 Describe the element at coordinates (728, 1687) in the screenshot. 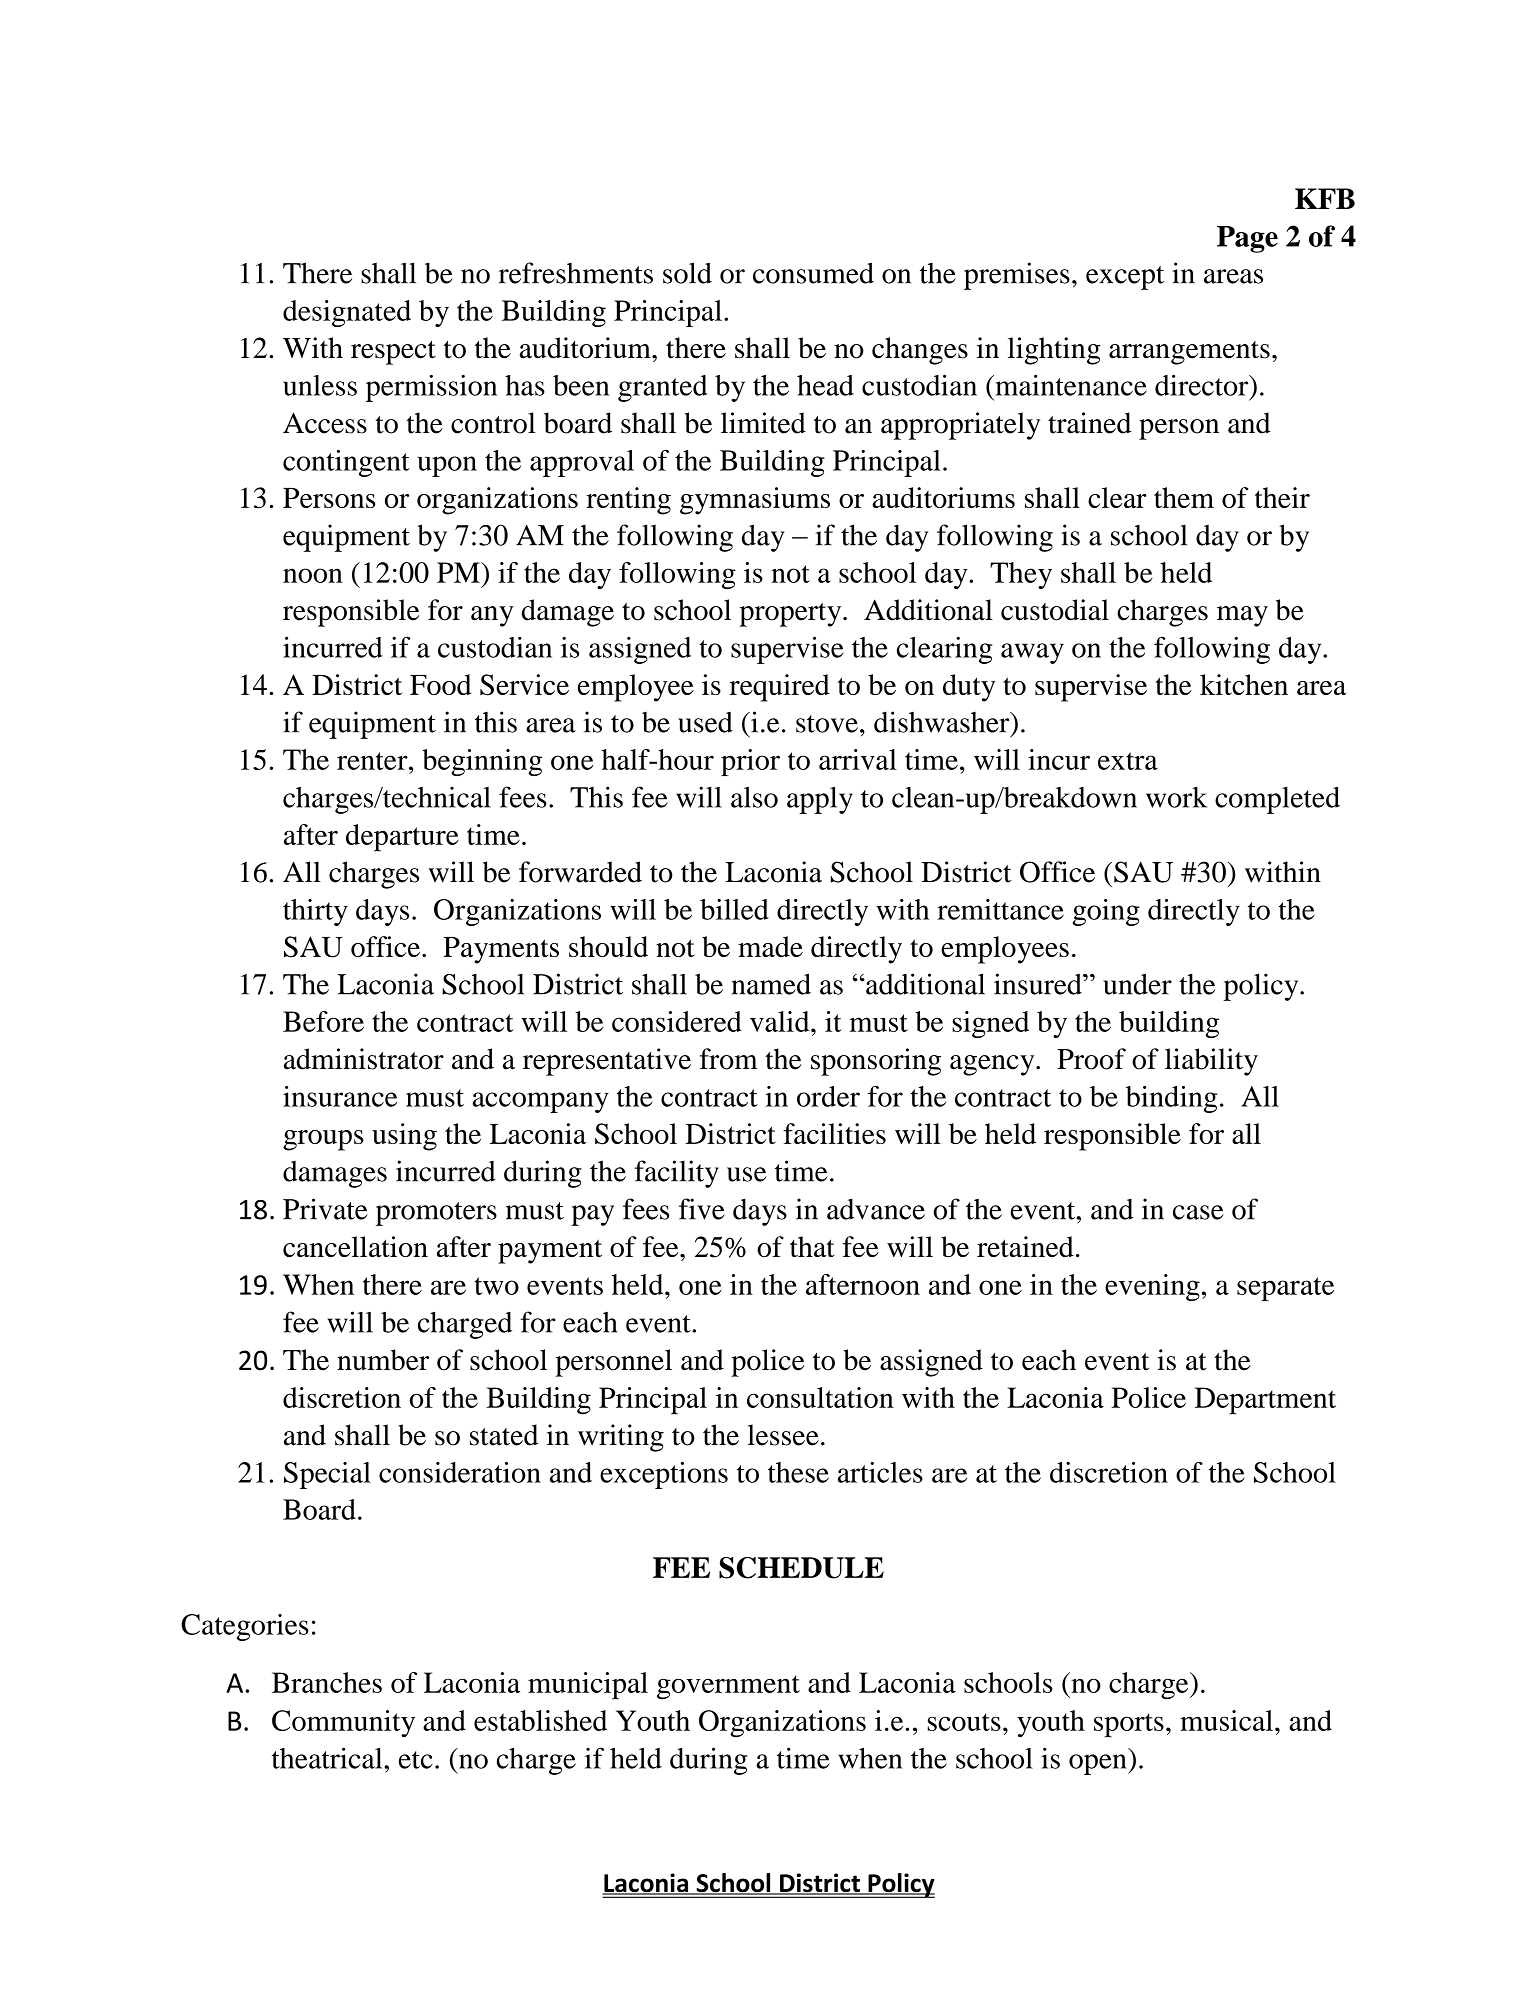

I see `government` at that location.
